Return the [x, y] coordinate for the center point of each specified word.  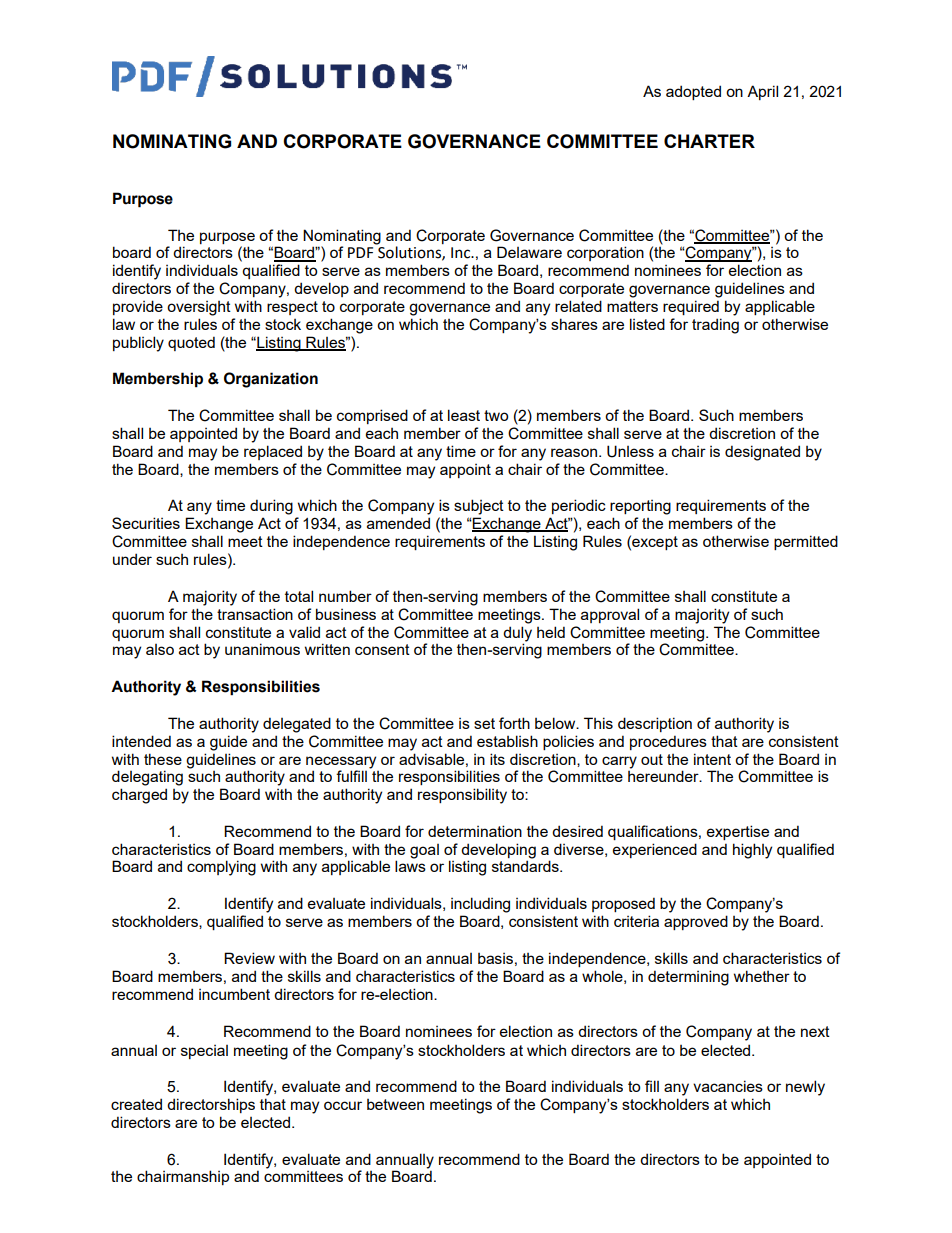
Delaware [529, 252]
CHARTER [709, 141]
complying [221, 868]
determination [475, 831]
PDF [360, 252]
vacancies [728, 1086]
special [204, 1052]
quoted [191, 343]
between [395, 1104]
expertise [738, 832]
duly [517, 634]
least [464, 415]
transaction [255, 614]
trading [715, 326]
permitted [806, 542]
